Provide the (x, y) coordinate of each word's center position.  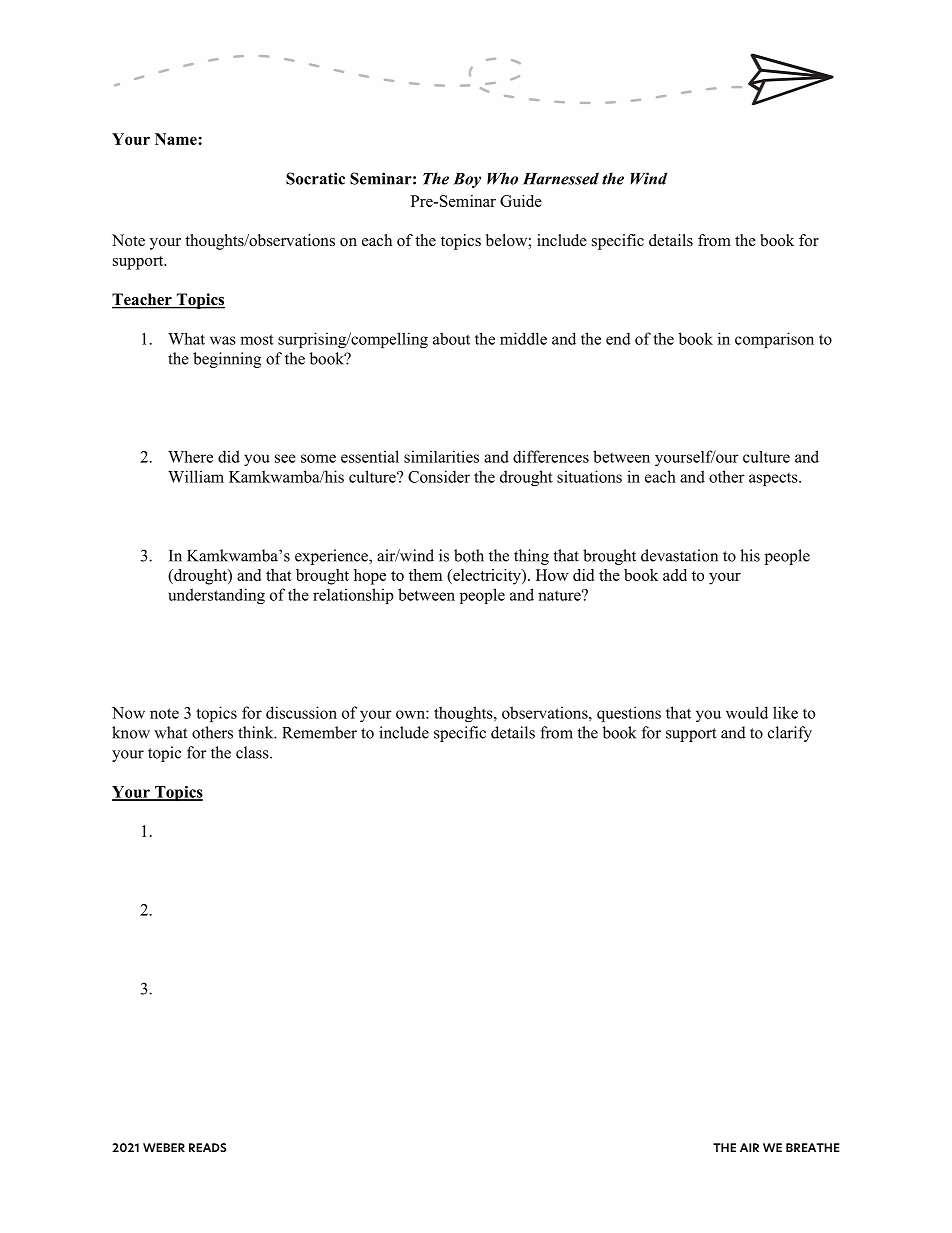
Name (177, 139)
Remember (319, 732)
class (253, 752)
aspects (774, 479)
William (196, 476)
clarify (790, 734)
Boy (467, 180)
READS (208, 1147)
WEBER (164, 1147)
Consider (439, 476)
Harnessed (561, 178)
